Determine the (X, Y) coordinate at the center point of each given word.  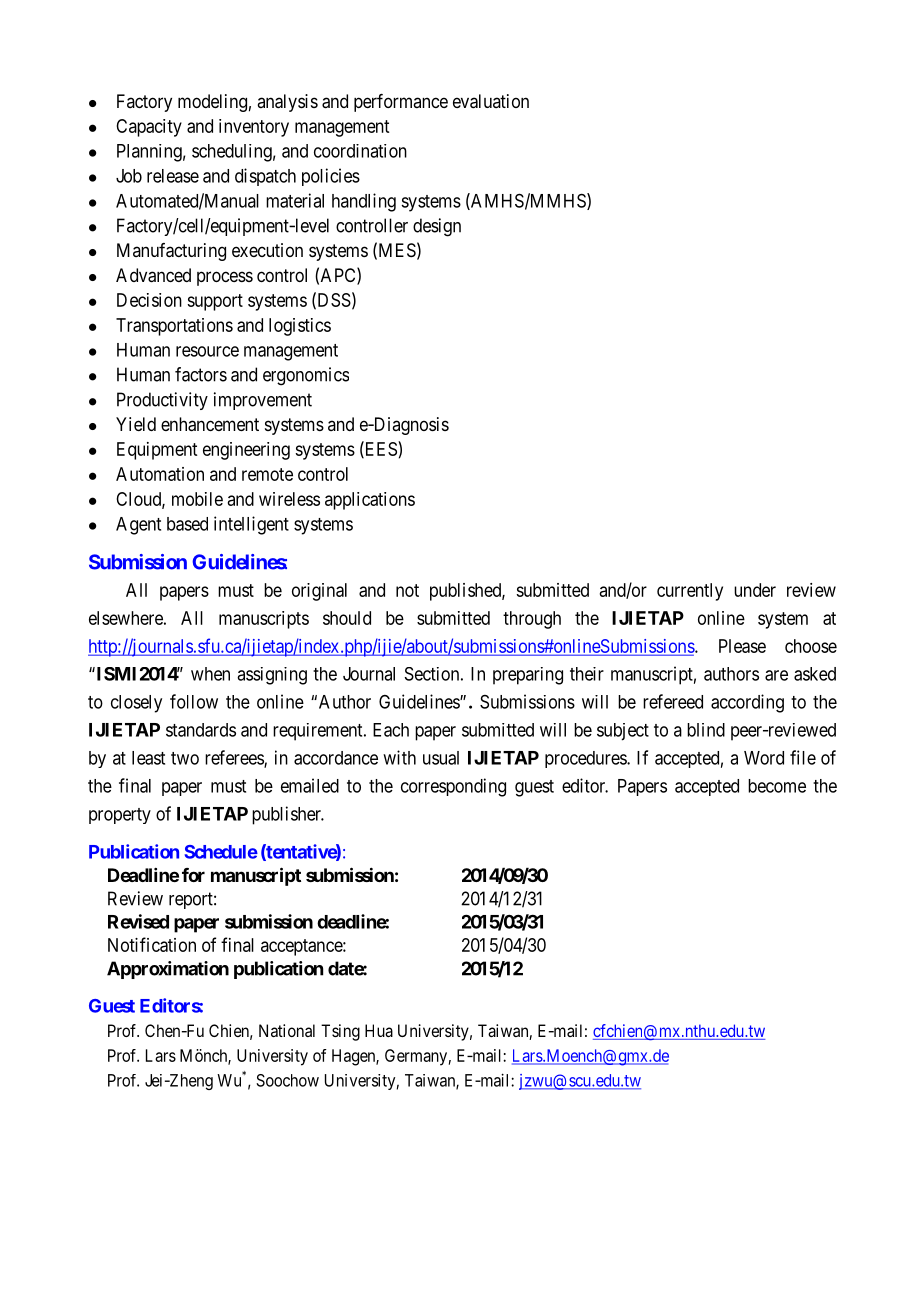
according (747, 703)
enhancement (210, 424)
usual (441, 758)
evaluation (491, 101)
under (755, 590)
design (437, 227)
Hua (379, 1030)
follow (194, 701)
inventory (254, 128)
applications (370, 501)
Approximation (168, 970)
